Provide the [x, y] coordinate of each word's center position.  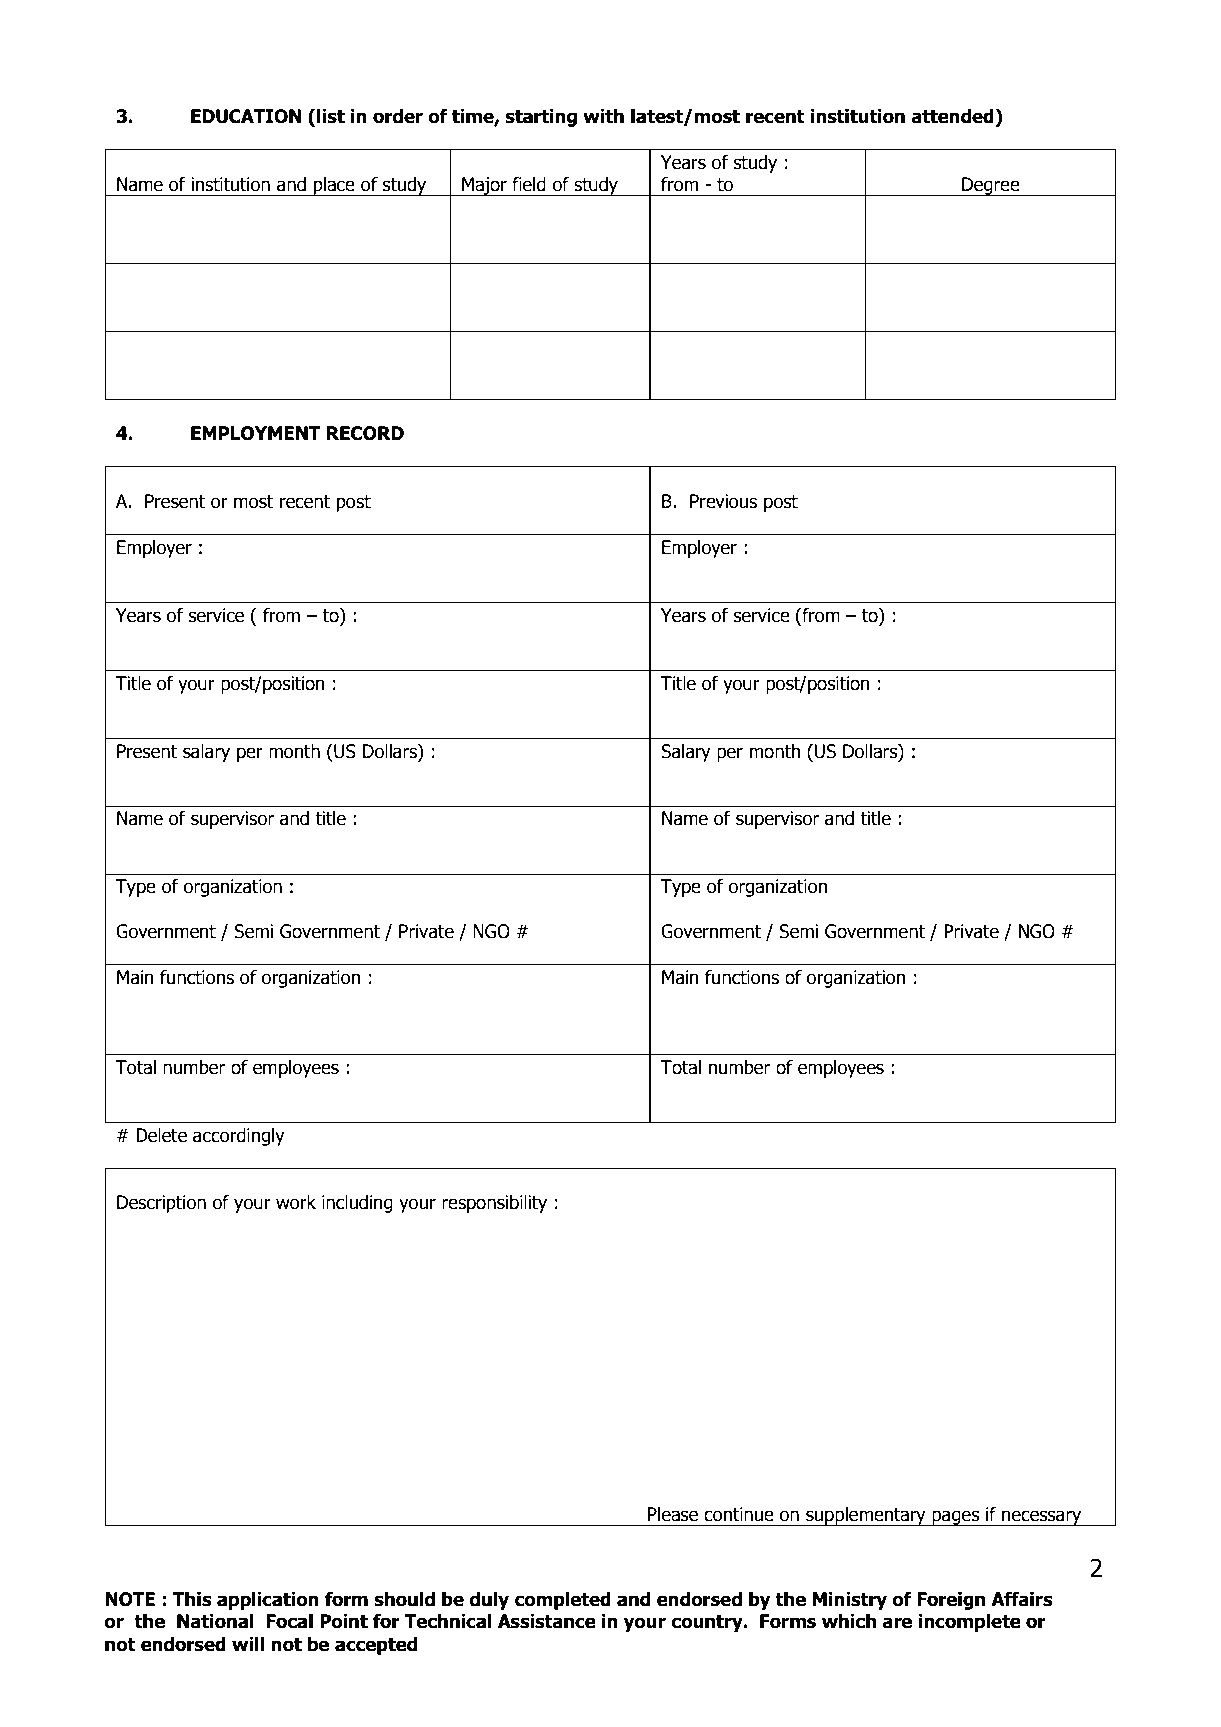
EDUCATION [246, 116]
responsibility [494, 1204]
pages [956, 1518]
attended [953, 116]
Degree [991, 186]
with [603, 116]
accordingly [239, 1137]
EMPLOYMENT [256, 433]
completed [563, 1601]
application [268, 1601]
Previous [723, 501]
